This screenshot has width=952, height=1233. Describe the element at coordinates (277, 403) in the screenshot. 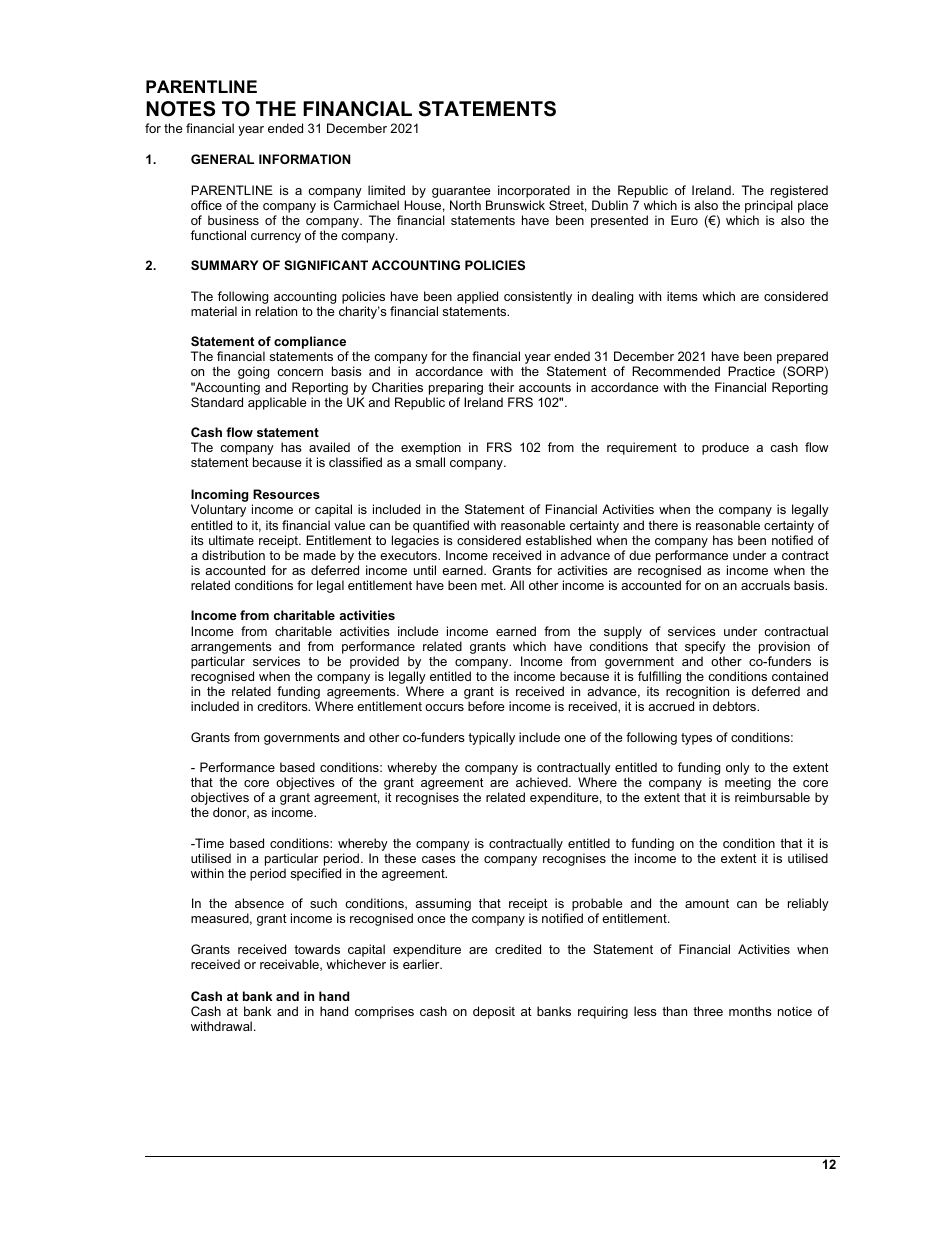

I see `applicable` at that location.
